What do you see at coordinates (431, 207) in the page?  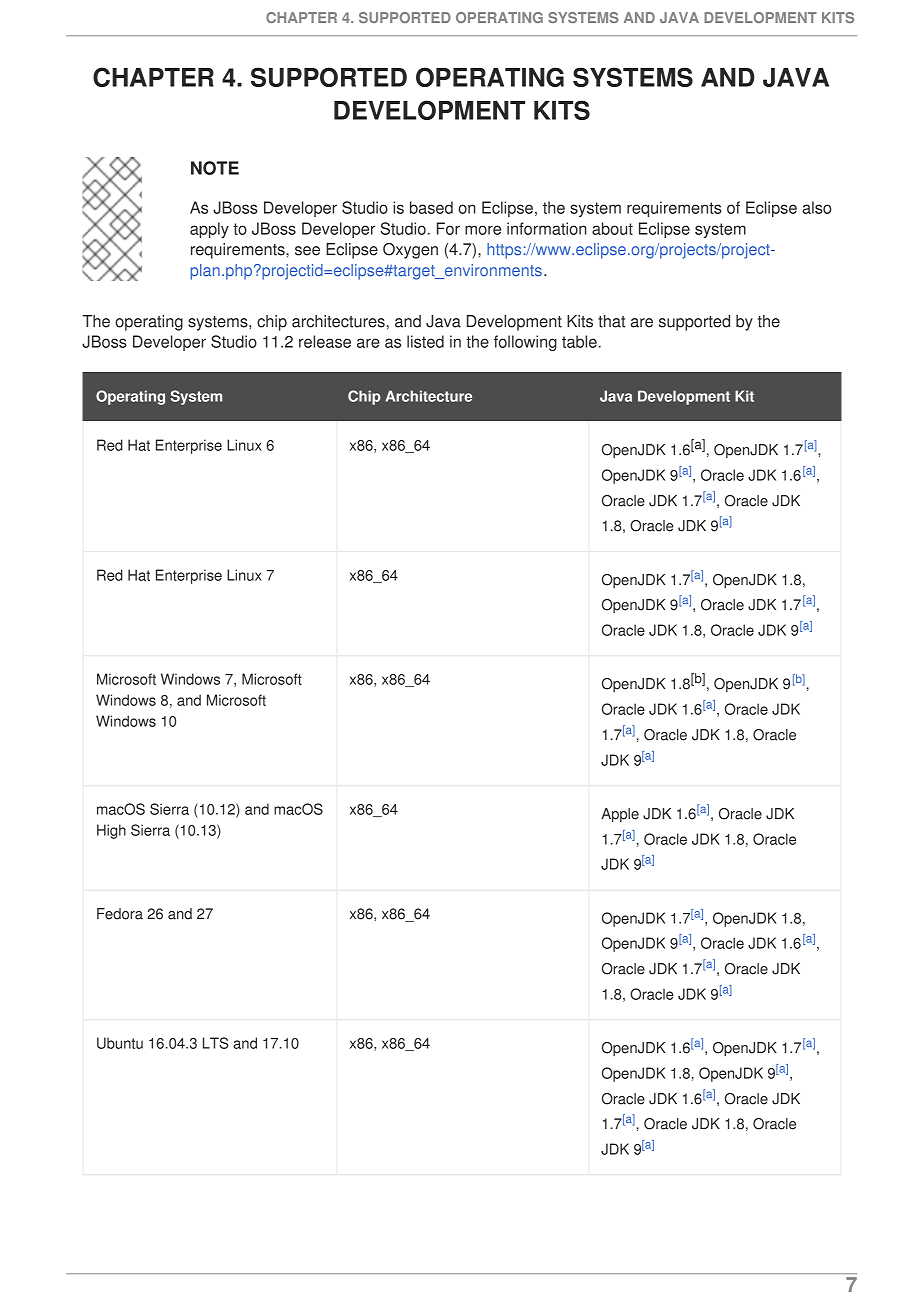 I see `based` at bounding box center [431, 207].
